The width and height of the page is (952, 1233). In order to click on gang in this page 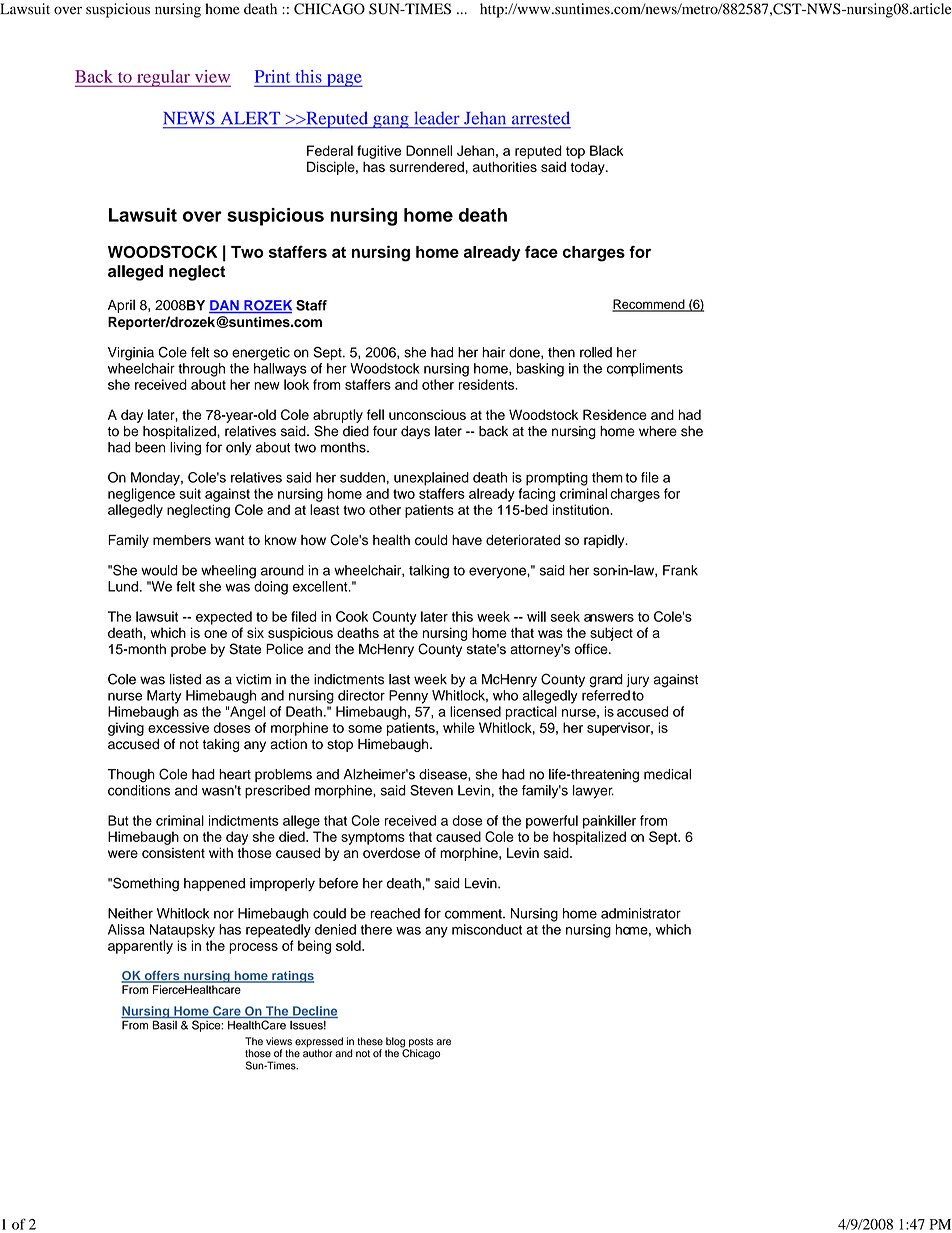, I will do `click(391, 122)`.
